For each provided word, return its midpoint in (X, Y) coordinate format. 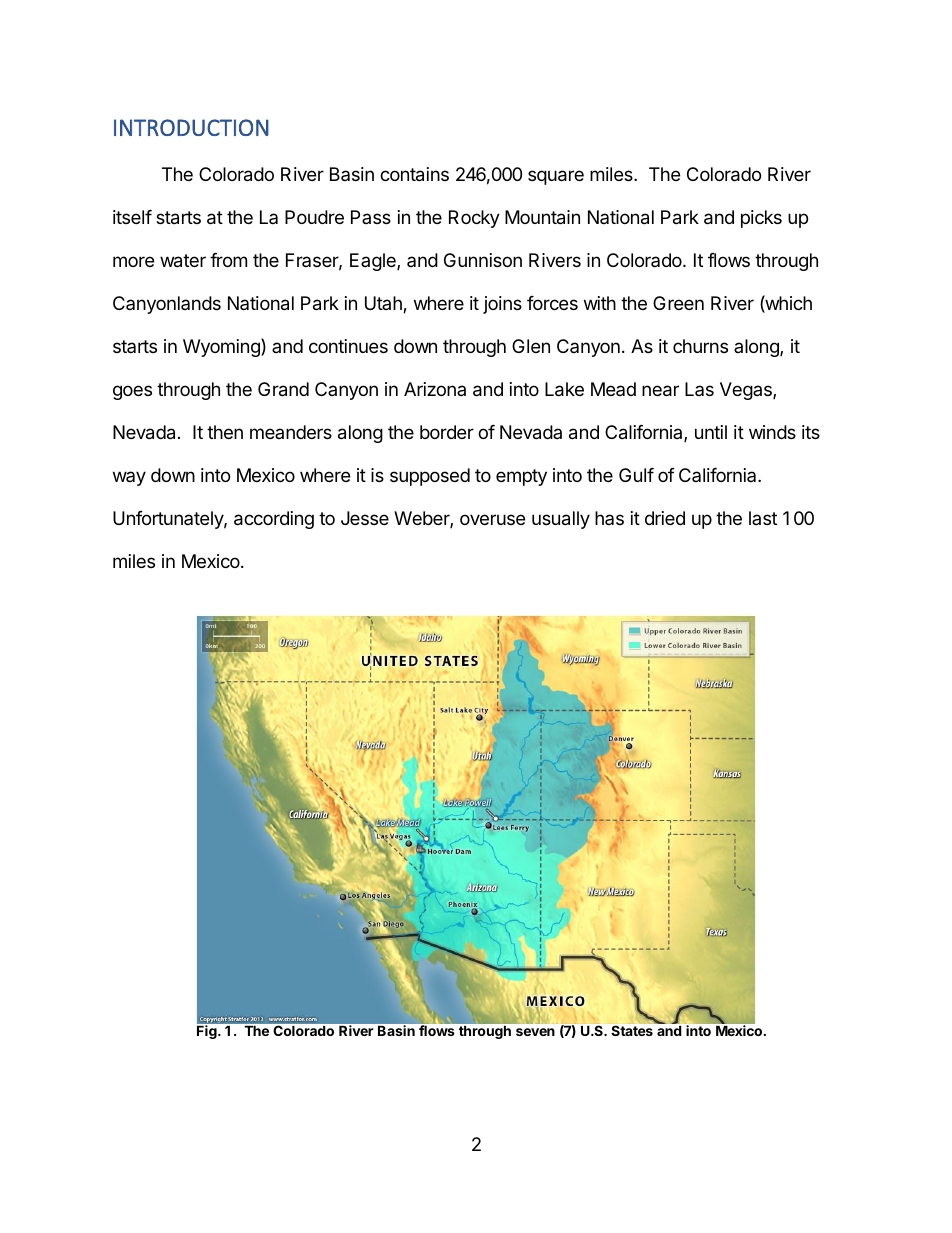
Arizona (435, 389)
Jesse (365, 518)
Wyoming (222, 347)
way (129, 478)
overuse (492, 519)
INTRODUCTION (191, 127)
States (632, 1030)
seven (535, 1032)
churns (700, 346)
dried (665, 518)
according (274, 520)
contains (414, 174)
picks (761, 219)
